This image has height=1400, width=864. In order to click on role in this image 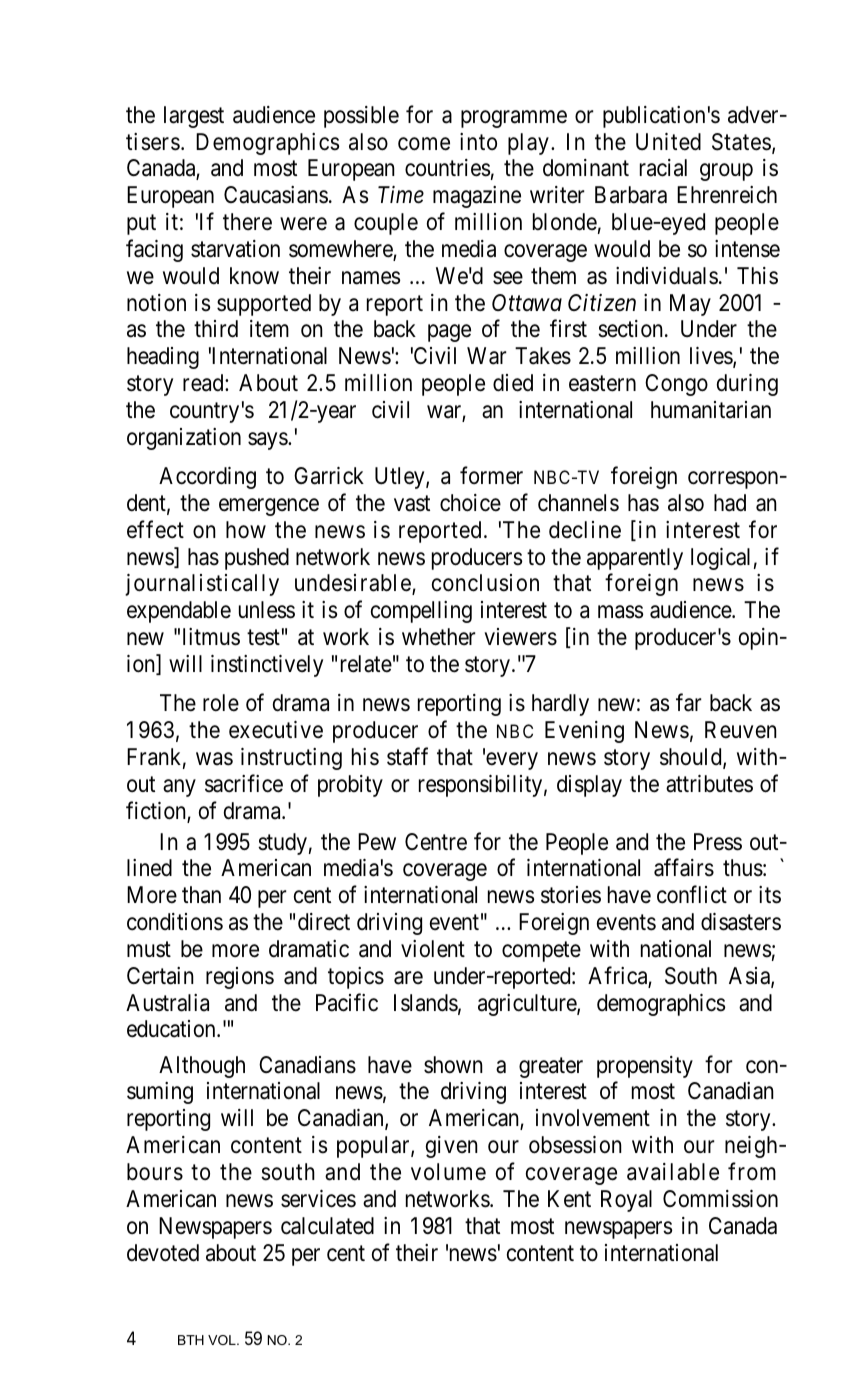, I will do `click(221, 703)`.
